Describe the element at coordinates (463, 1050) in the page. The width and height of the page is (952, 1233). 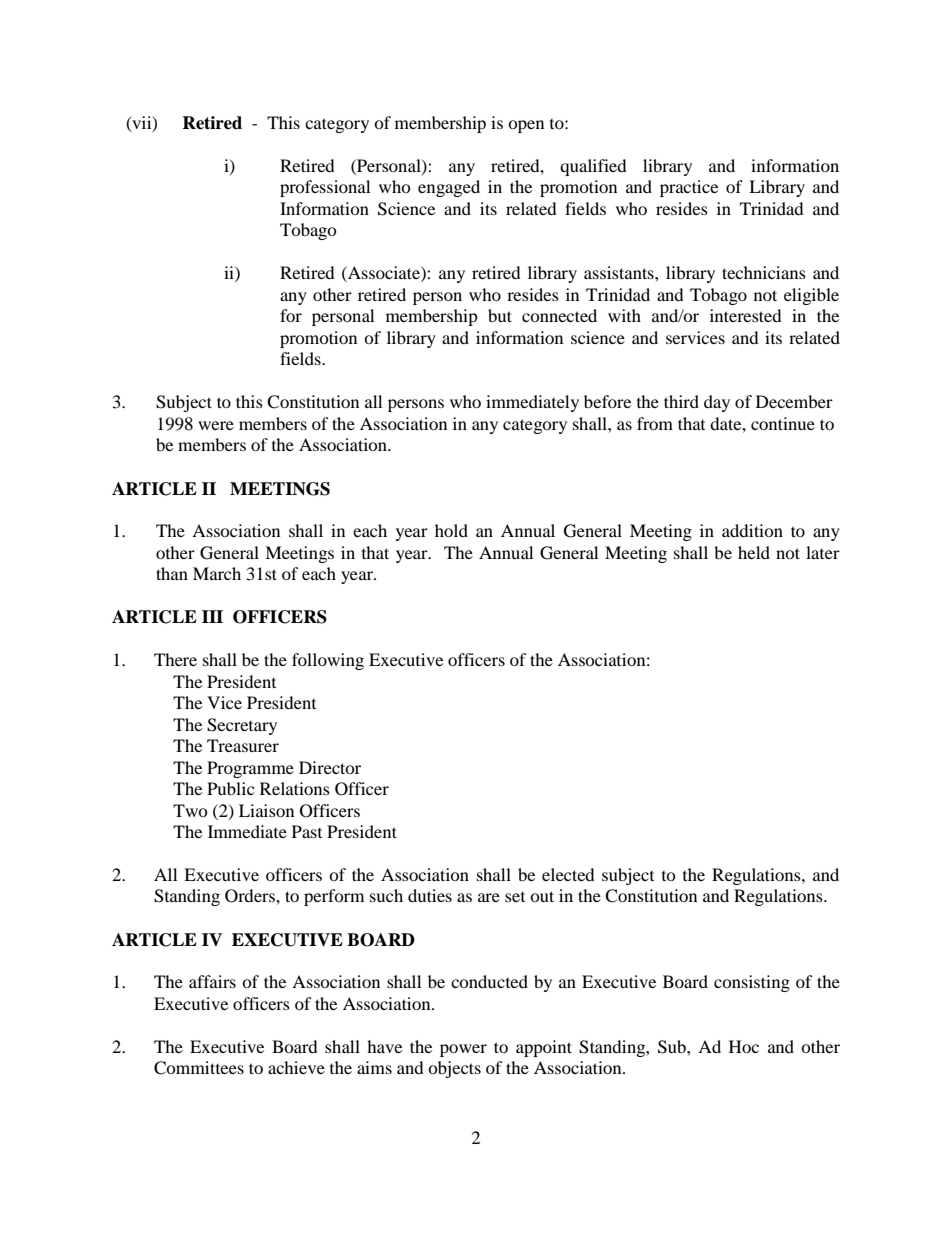
I see `power` at that location.
